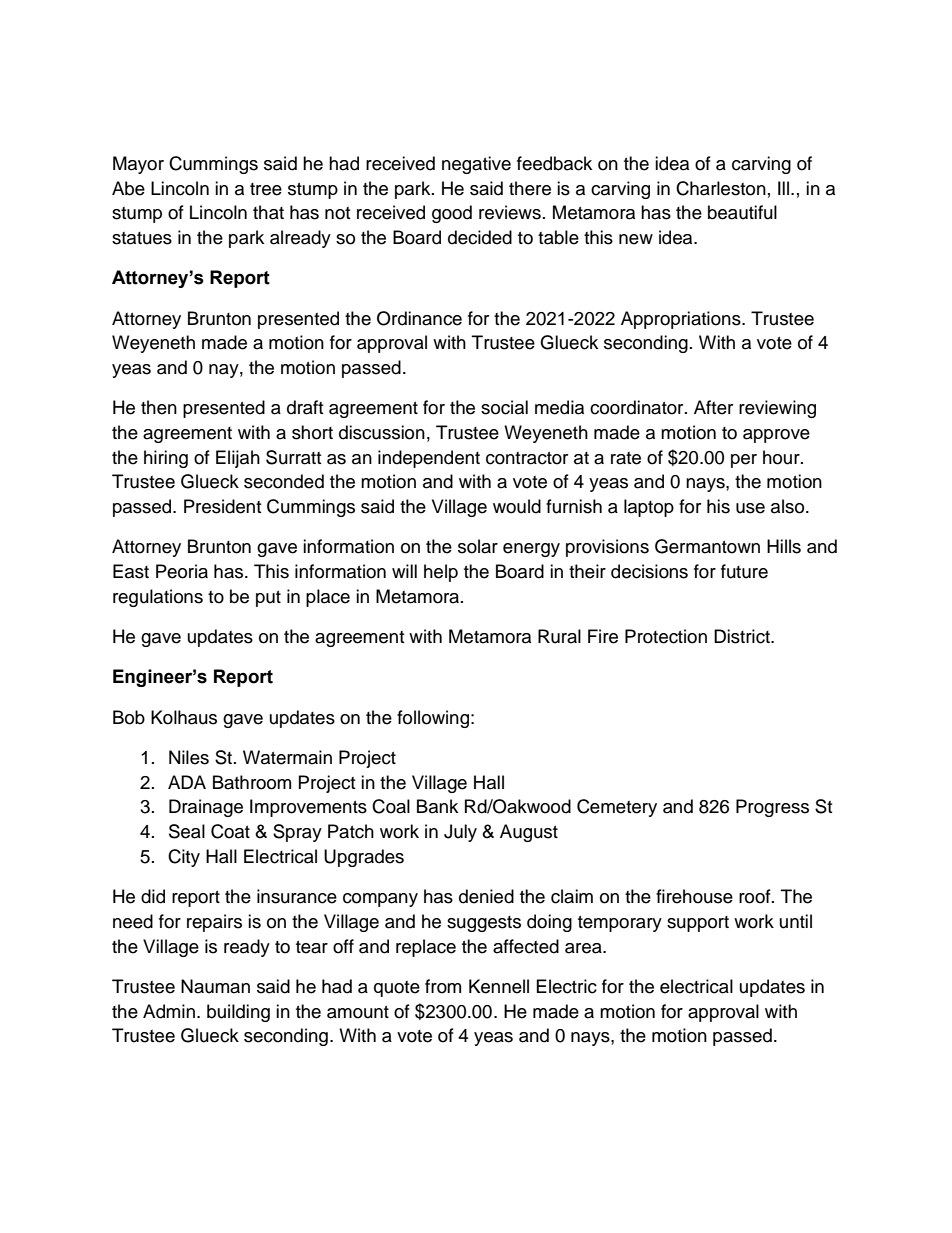 The image size is (952, 1233). Describe the element at coordinates (649, 508) in the screenshot. I see `laptop` at that location.
